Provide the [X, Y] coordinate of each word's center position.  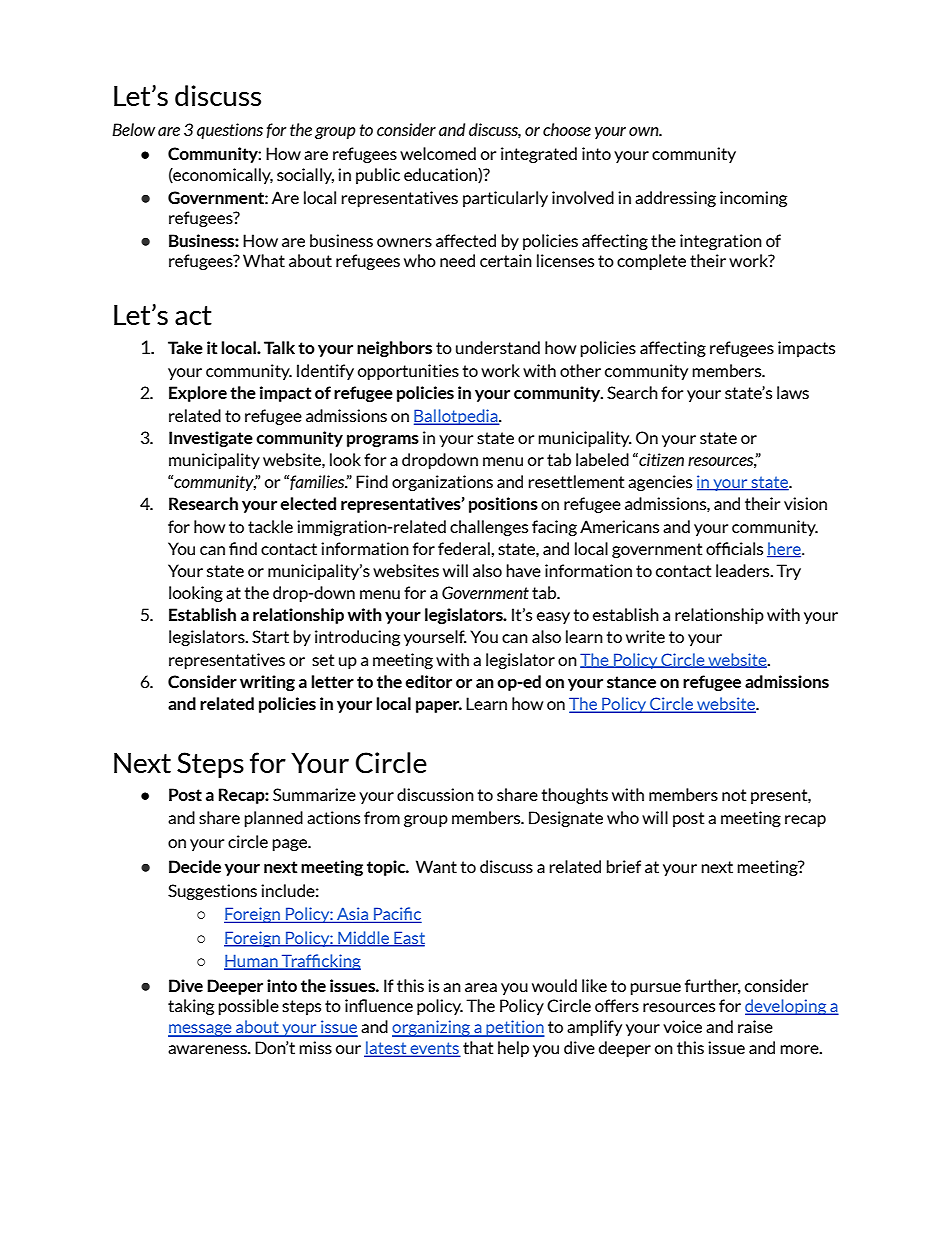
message [201, 1030]
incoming [753, 199]
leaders [744, 570]
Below [133, 129]
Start [270, 636]
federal [465, 548]
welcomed [438, 153]
